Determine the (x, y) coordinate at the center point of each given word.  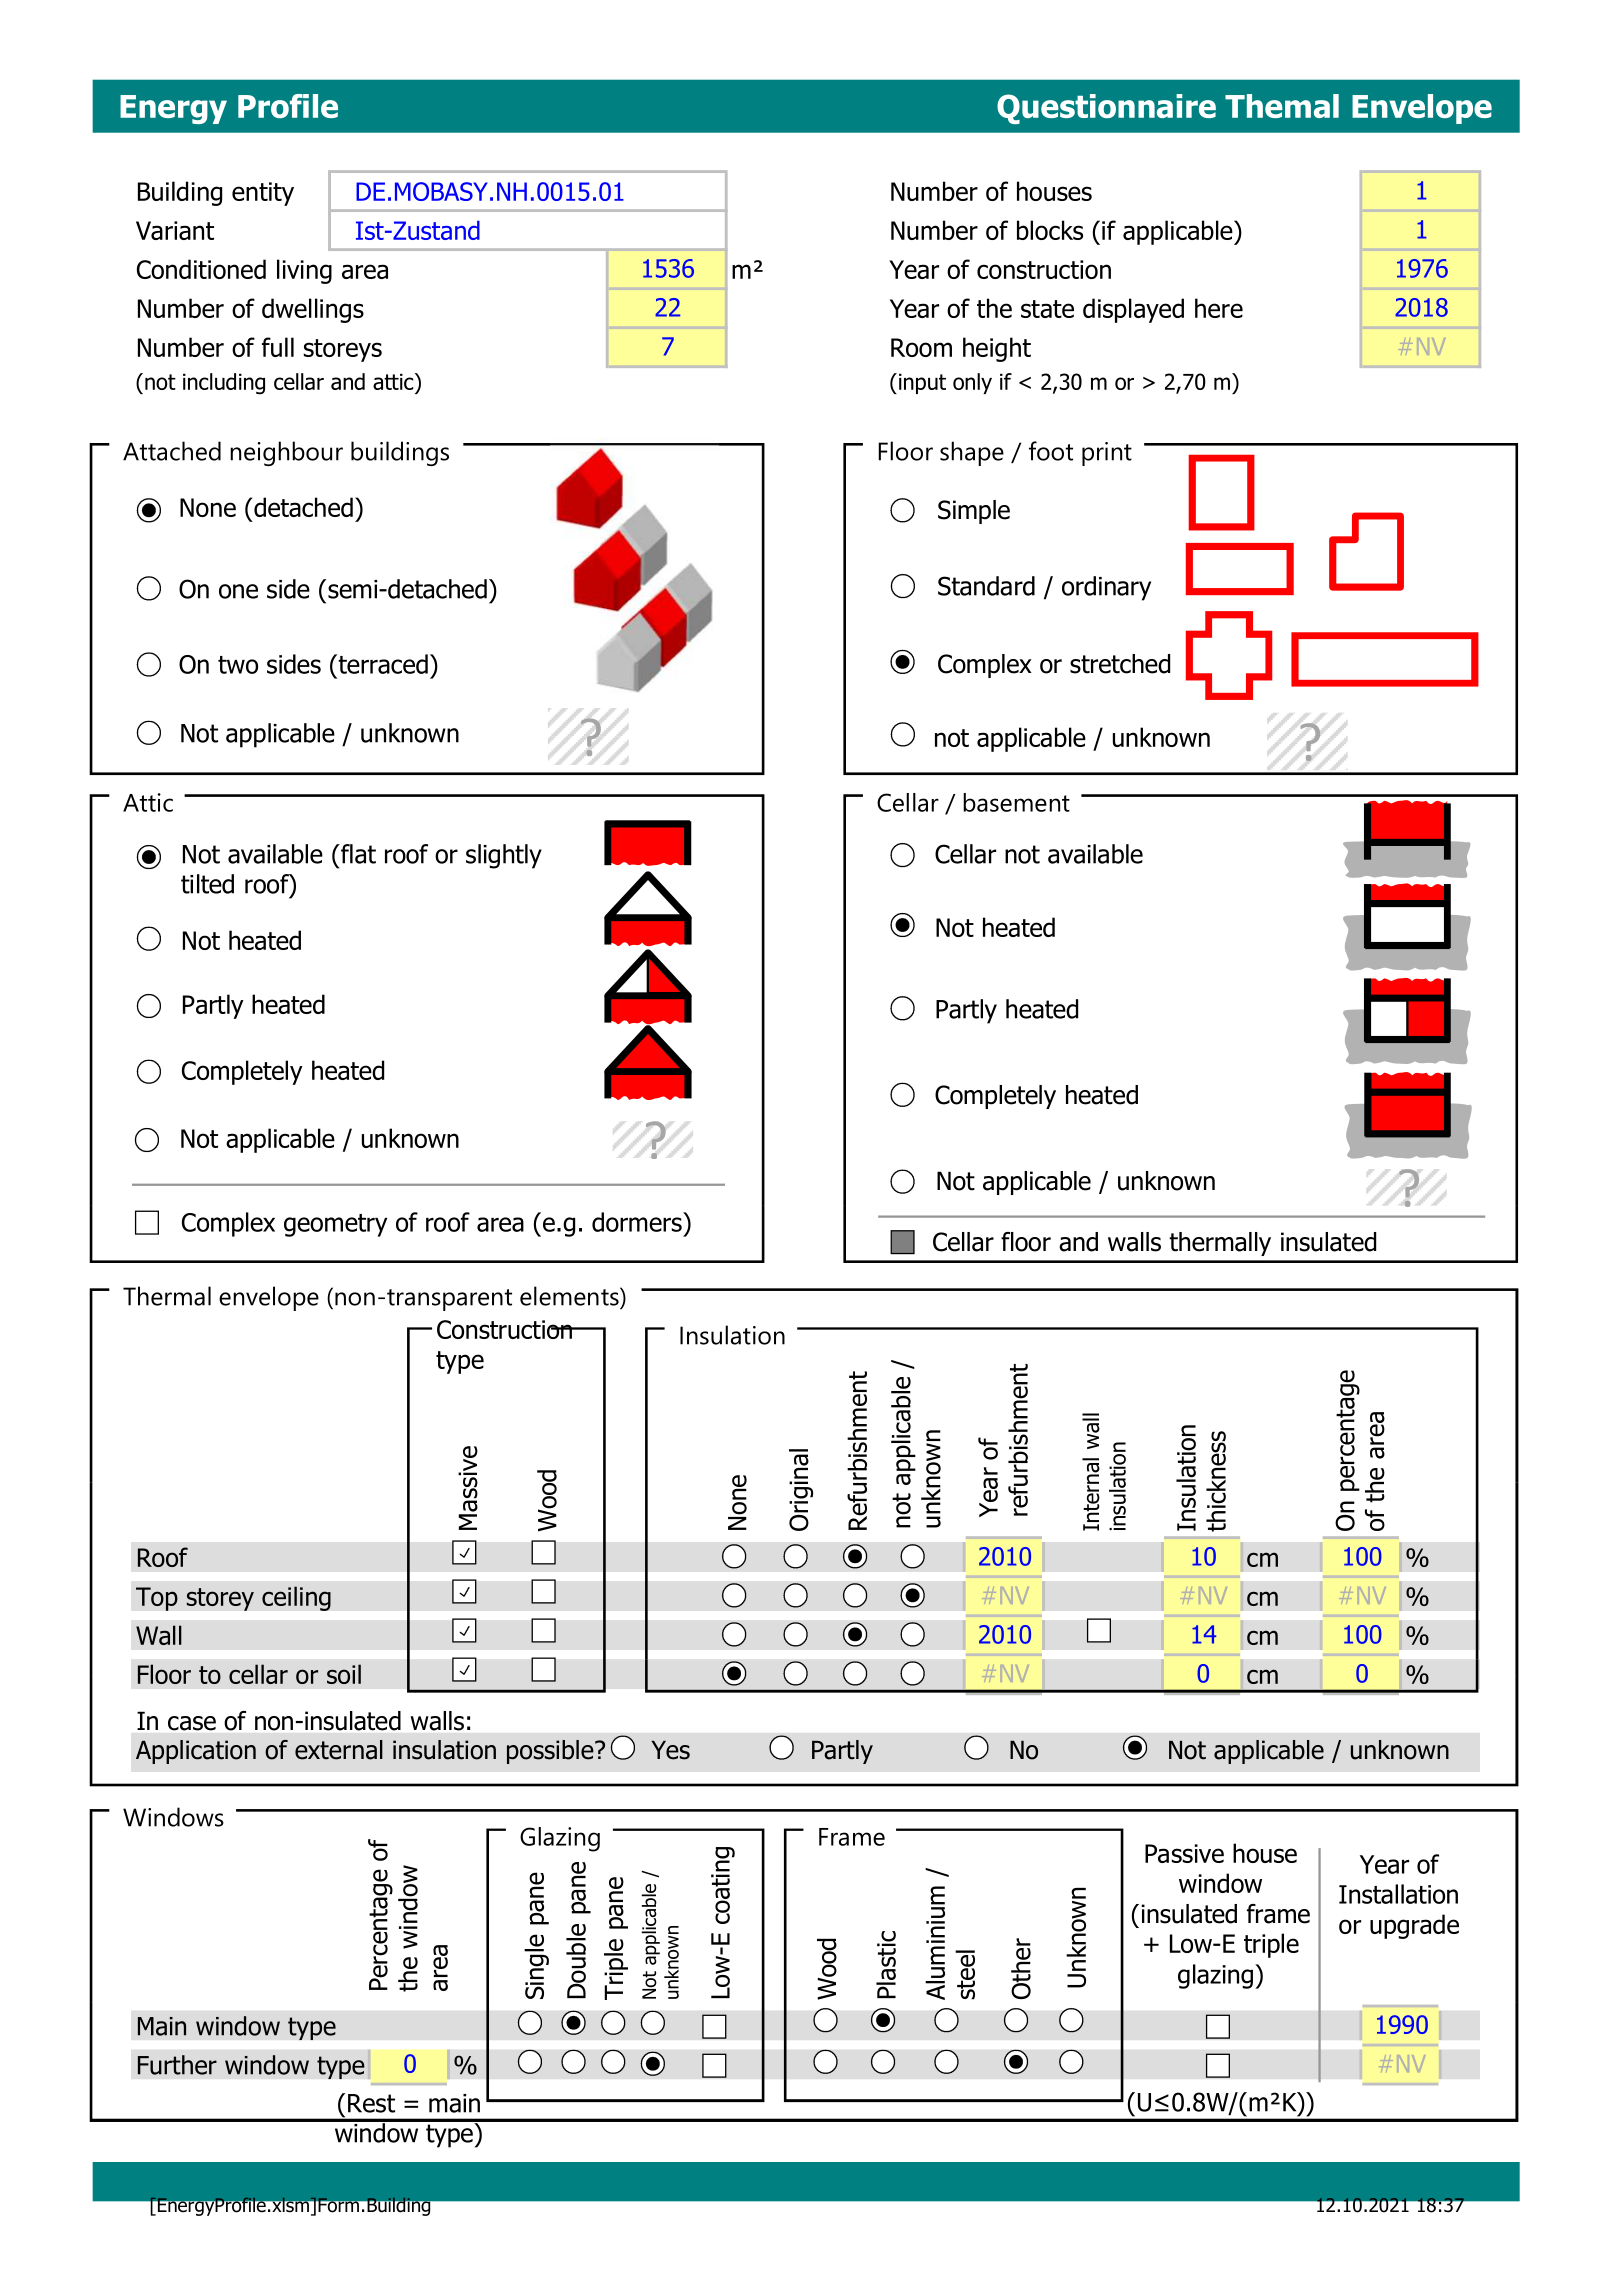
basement (1016, 802)
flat (357, 854)
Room (921, 347)
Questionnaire (1106, 109)
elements (570, 1296)
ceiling (296, 1598)
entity (263, 194)
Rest (371, 2103)
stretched (1120, 664)
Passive (1184, 1853)
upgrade (1414, 1926)
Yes (670, 1750)
